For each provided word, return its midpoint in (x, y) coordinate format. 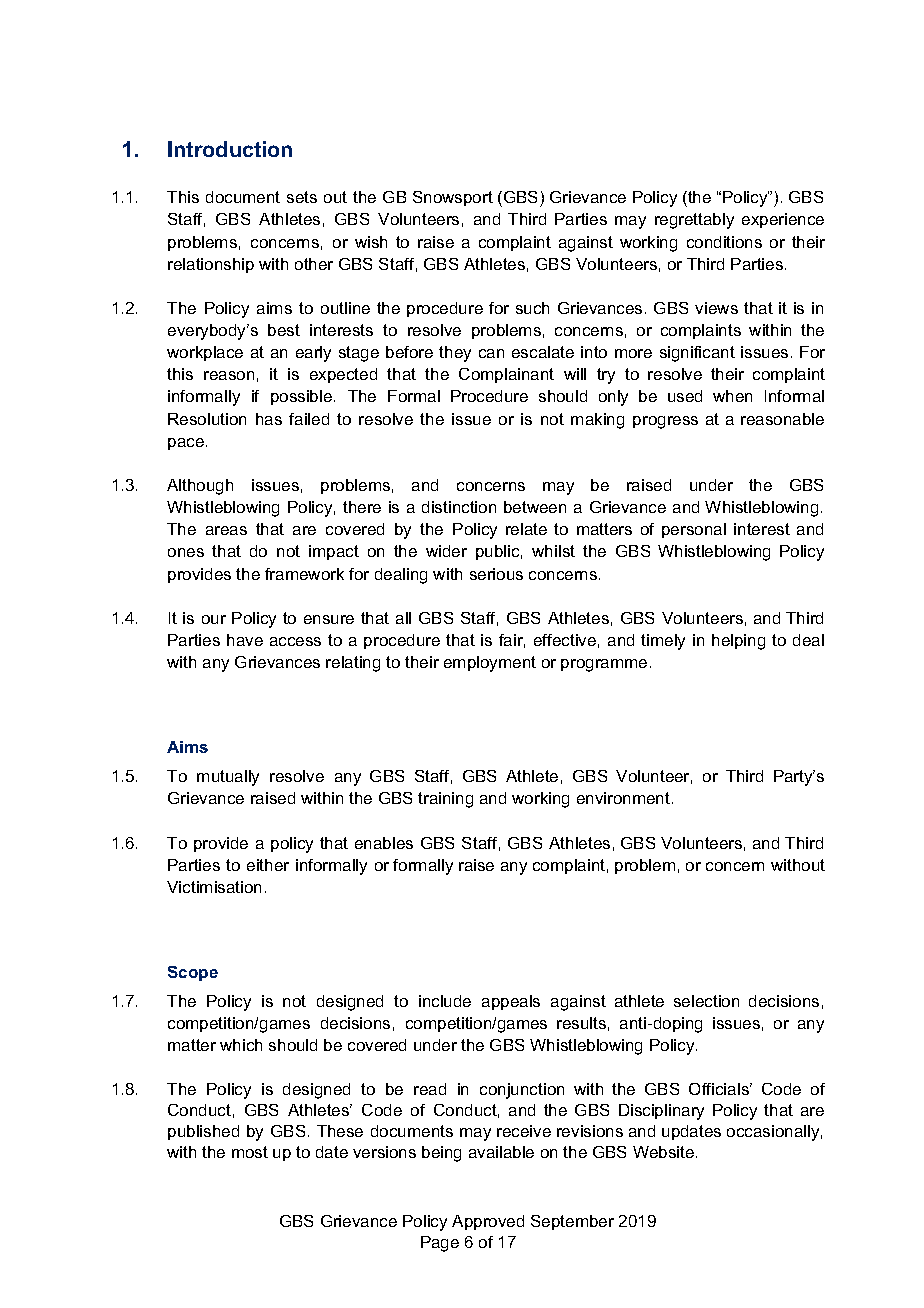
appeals (511, 1002)
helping (738, 642)
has (269, 419)
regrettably (694, 221)
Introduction (230, 149)
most (250, 1152)
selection (706, 1001)
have (245, 640)
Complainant (506, 375)
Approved (488, 1222)
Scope (193, 973)
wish (371, 242)
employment (490, 664)
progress (665, 422)
